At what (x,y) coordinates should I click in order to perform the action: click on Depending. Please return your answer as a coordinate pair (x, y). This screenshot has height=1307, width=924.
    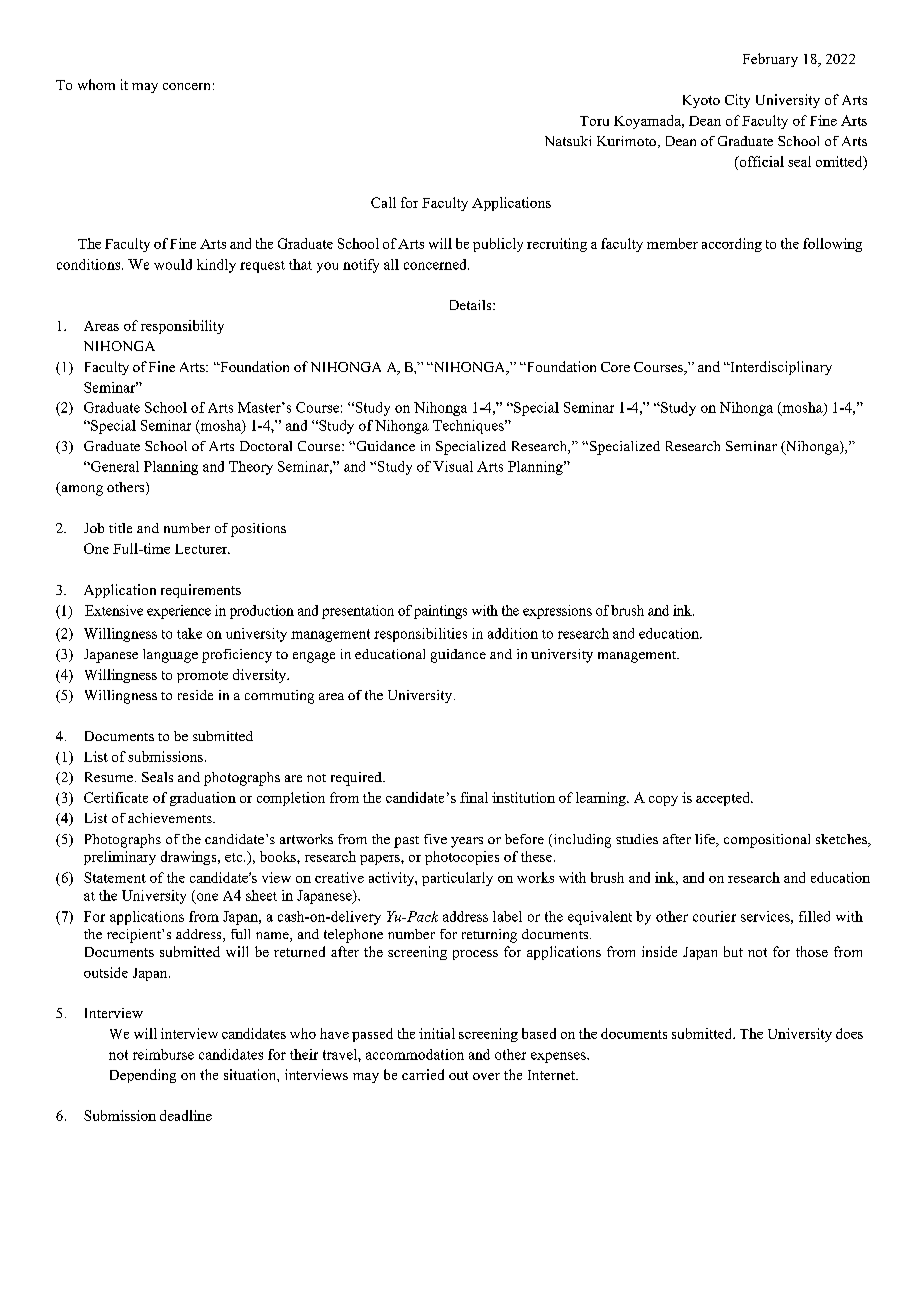
    Looking at the image, I should click on (143, 1076).
